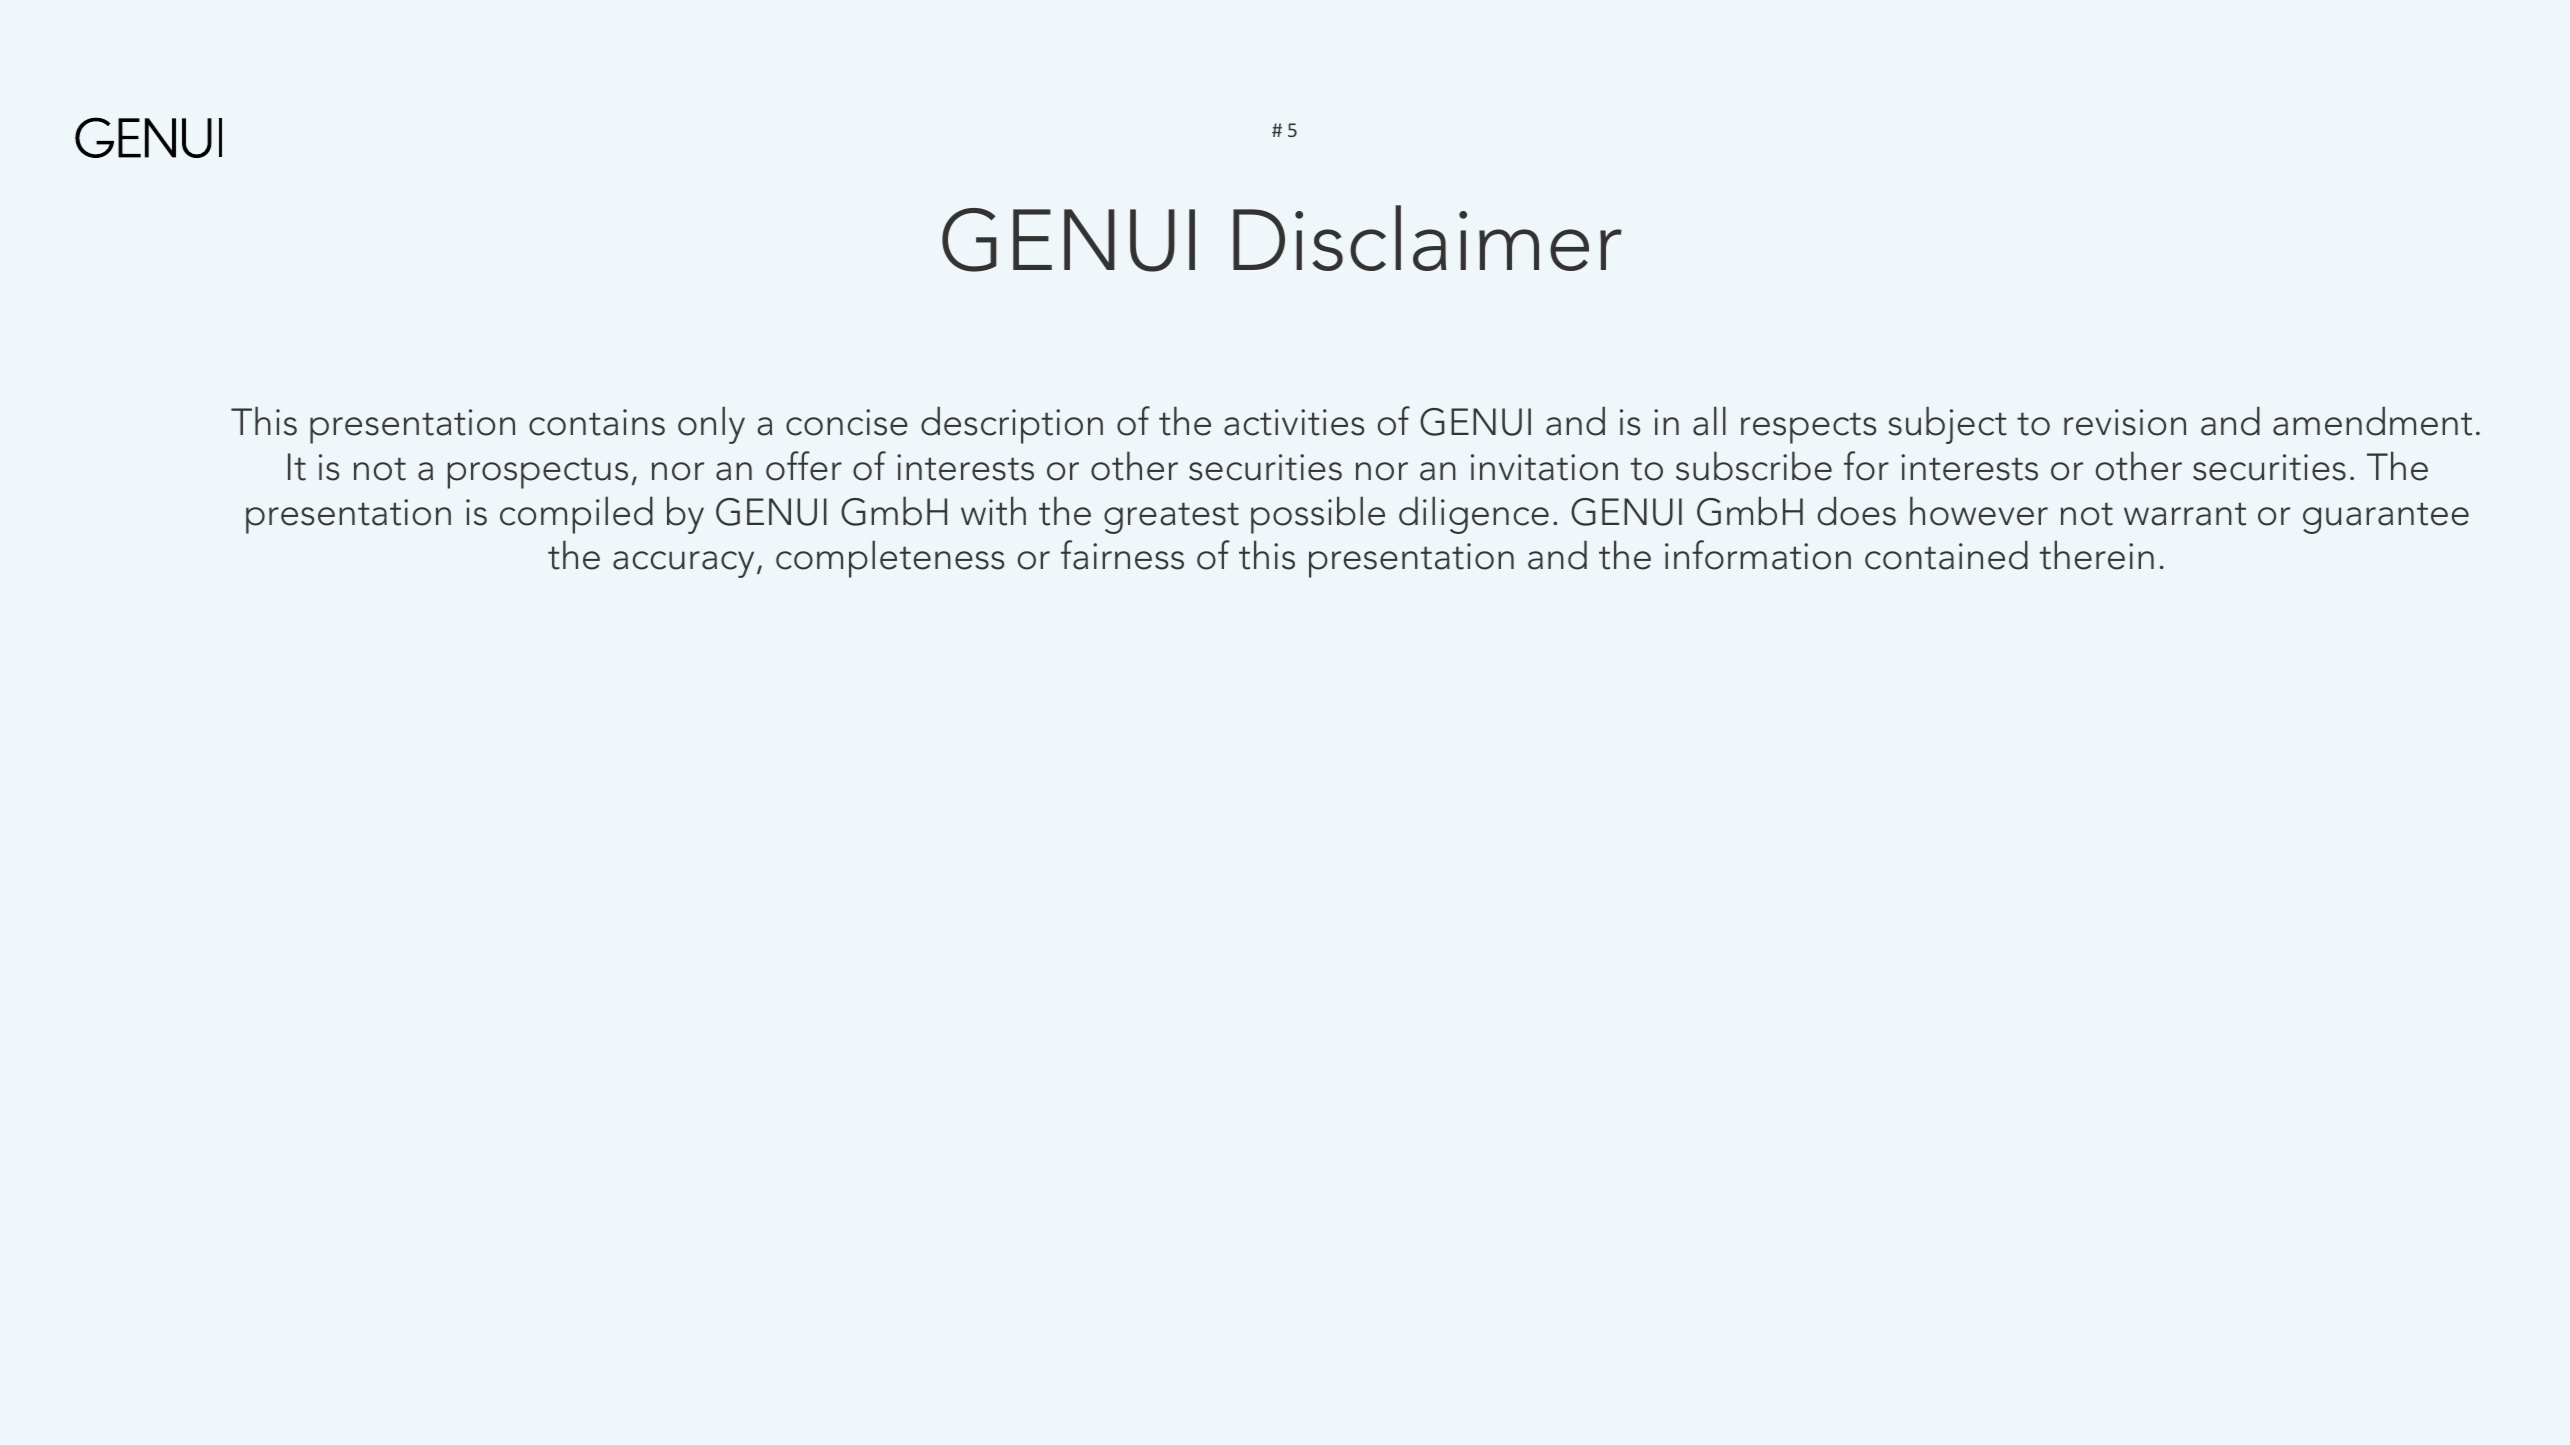 The width and height of the page is (2570, 1445). Describe the element at coordinates (1947, 425) in the page. I see `subject` at that location.
